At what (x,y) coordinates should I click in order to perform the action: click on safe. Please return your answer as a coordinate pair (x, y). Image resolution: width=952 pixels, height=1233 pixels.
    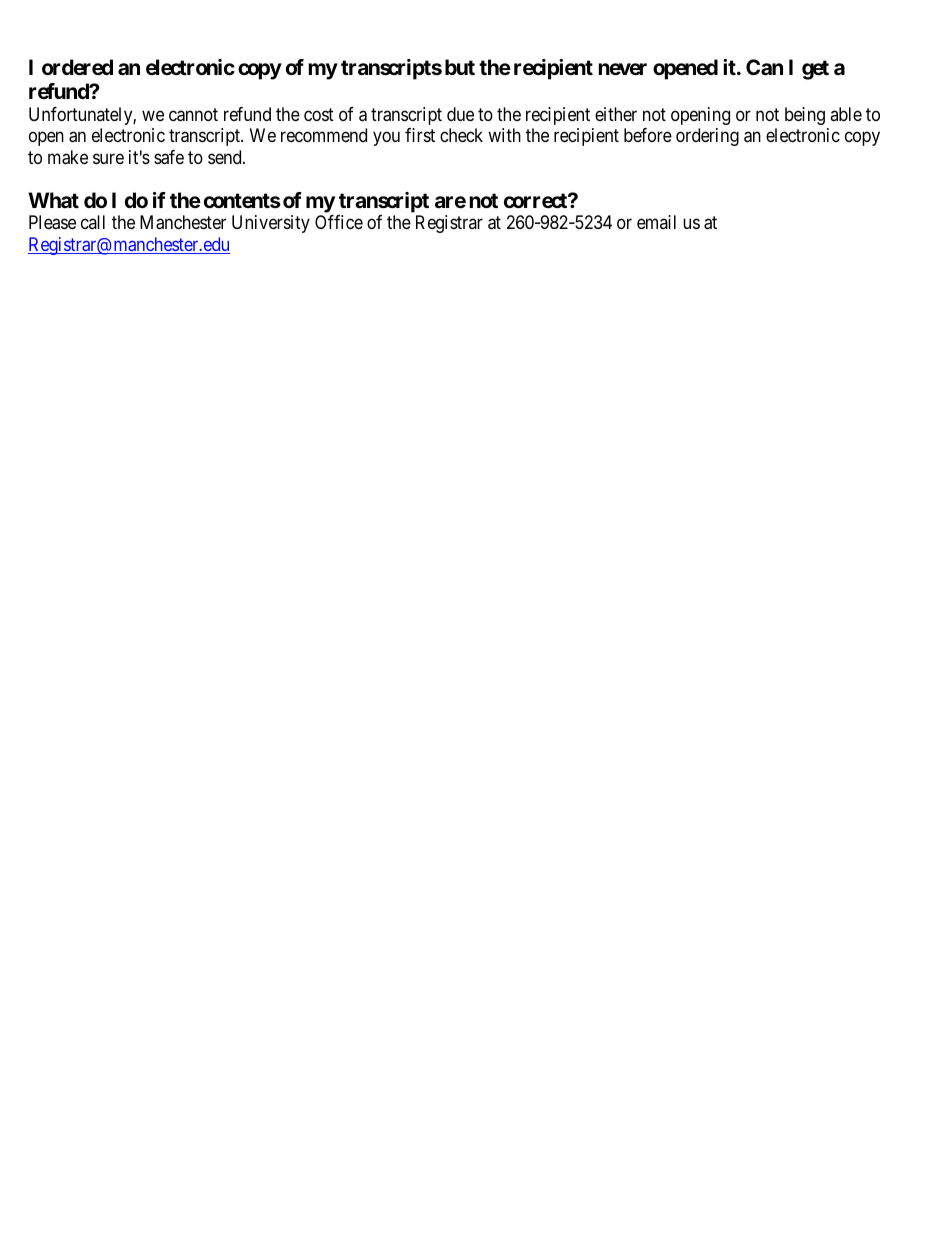
    Looking at the image, I should click on (169, 157).
